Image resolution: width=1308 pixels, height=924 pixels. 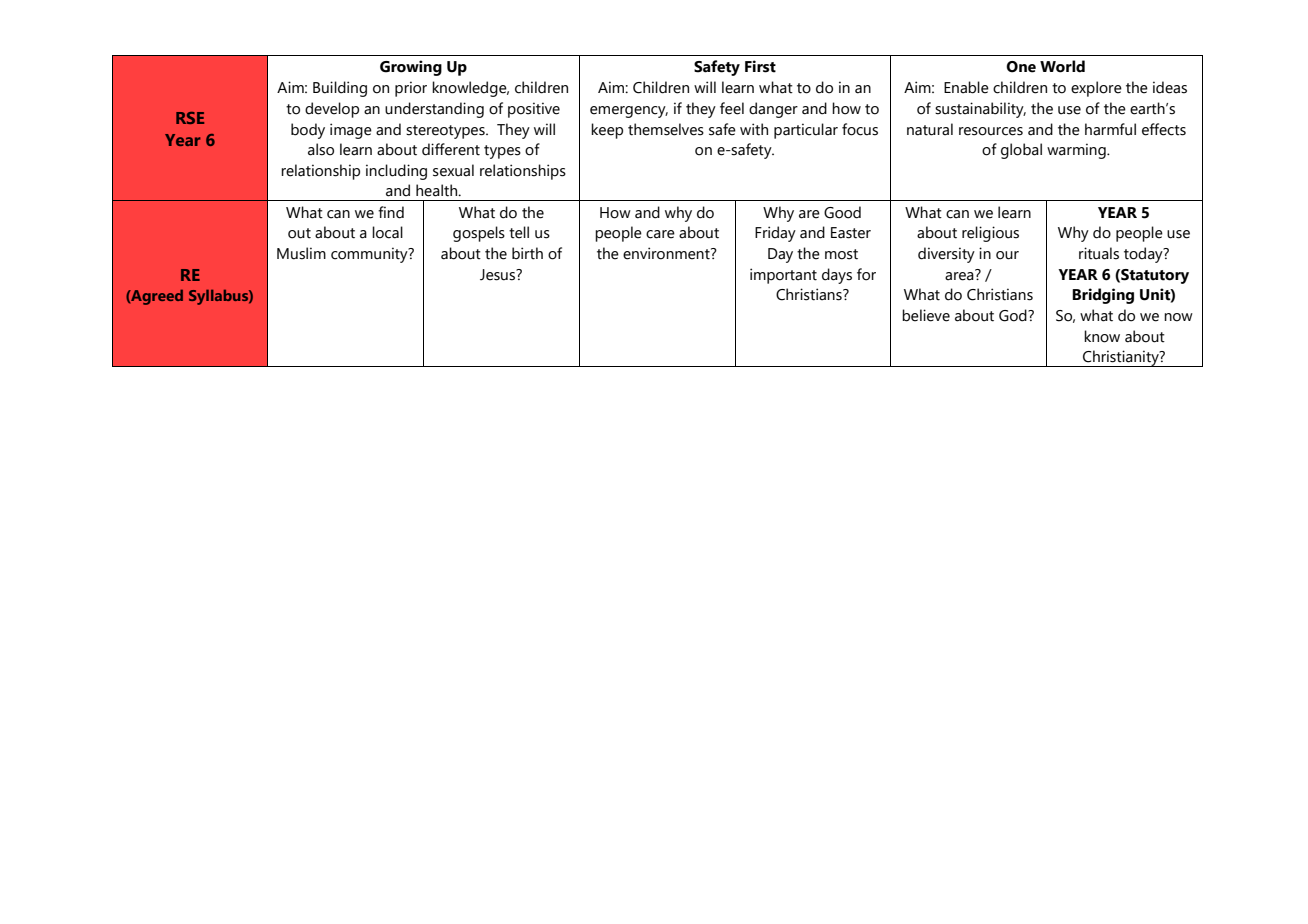 What do you see at coordinates (926, 315) in the image?
I see `believe` at bounding box center [926, 315].
